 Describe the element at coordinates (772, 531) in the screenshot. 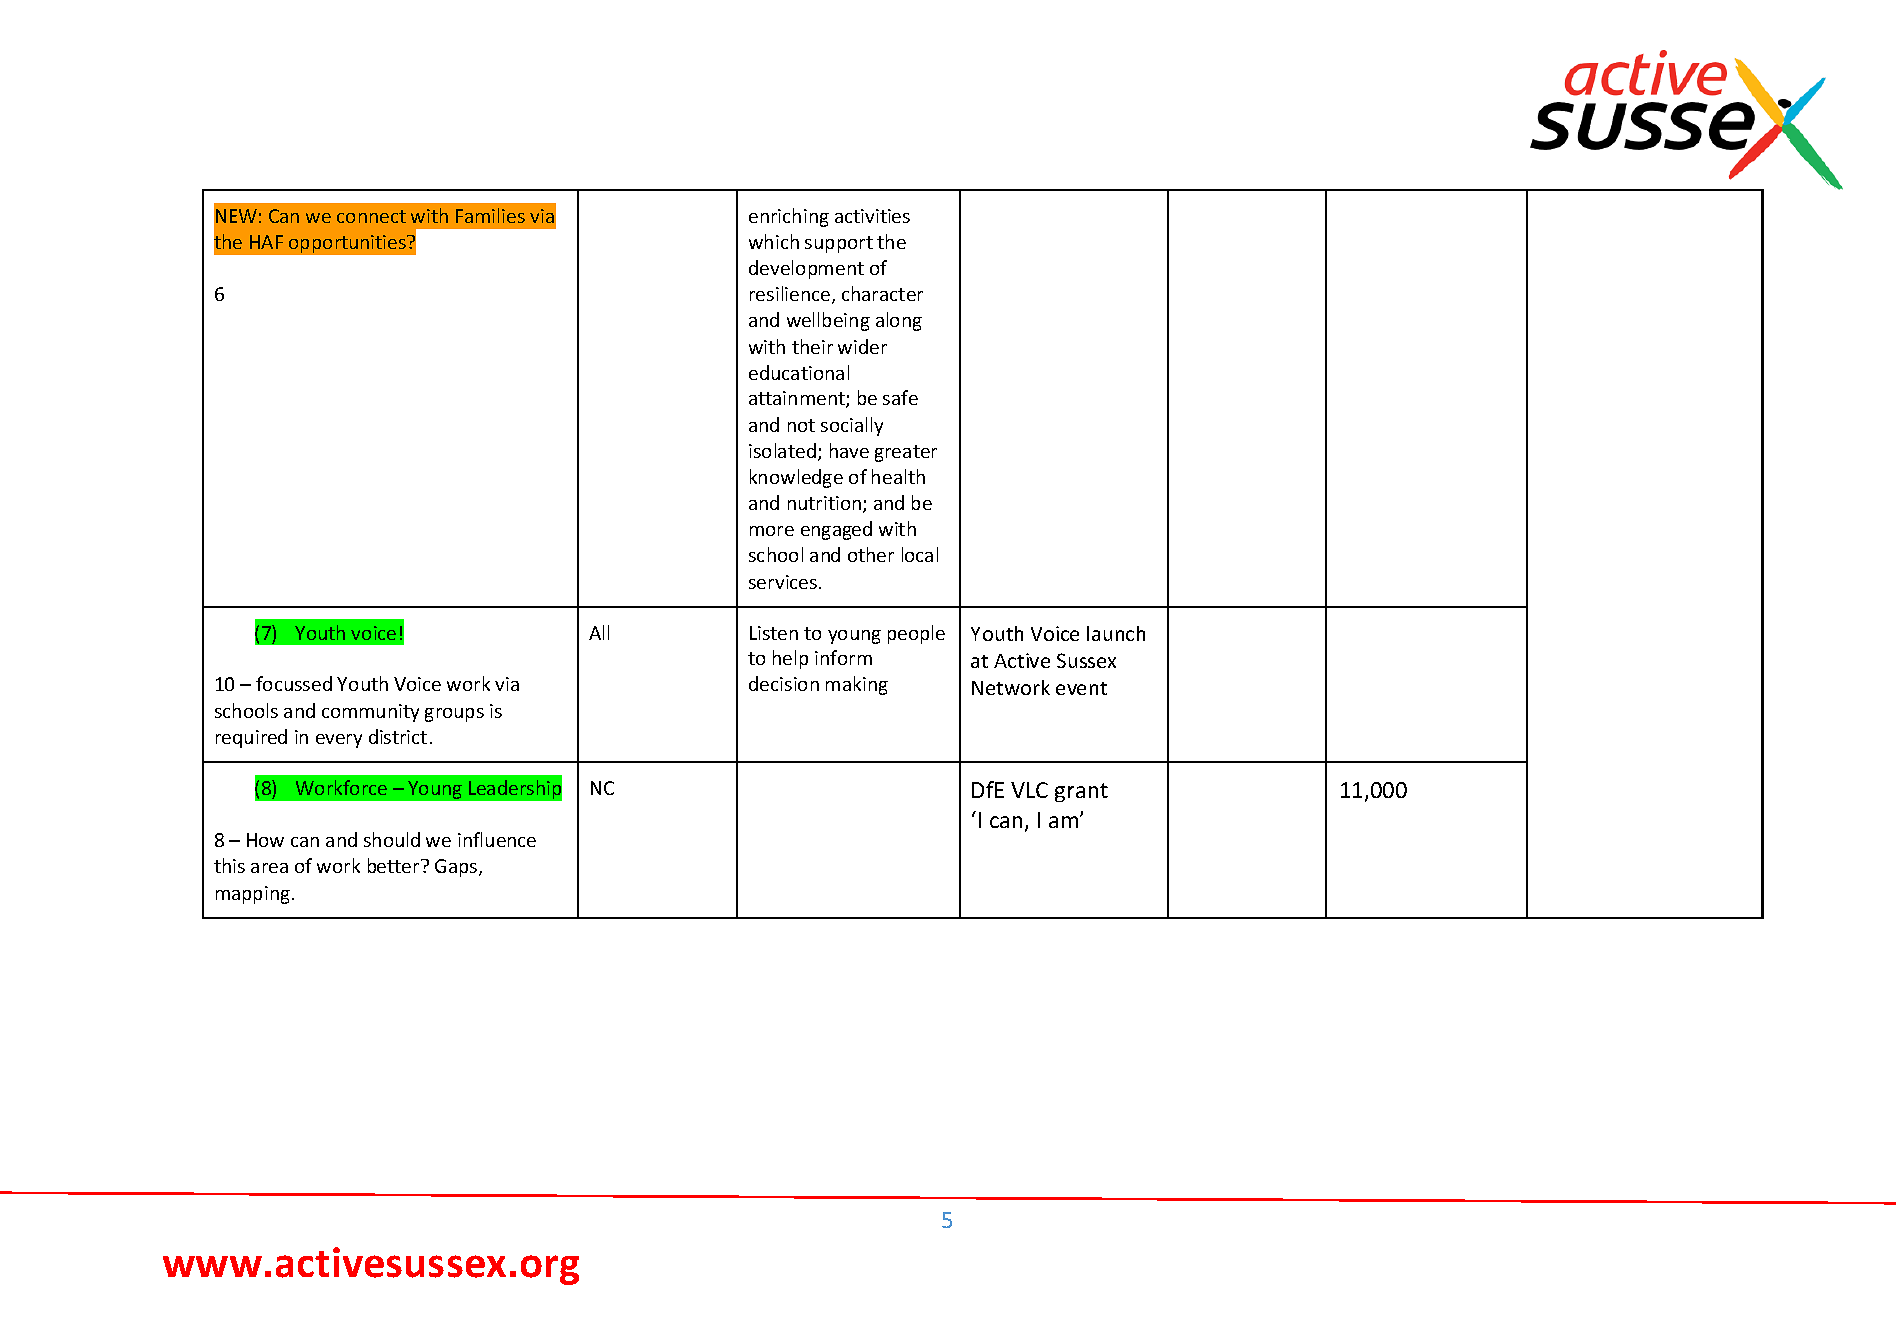

I see `more` at that location.
